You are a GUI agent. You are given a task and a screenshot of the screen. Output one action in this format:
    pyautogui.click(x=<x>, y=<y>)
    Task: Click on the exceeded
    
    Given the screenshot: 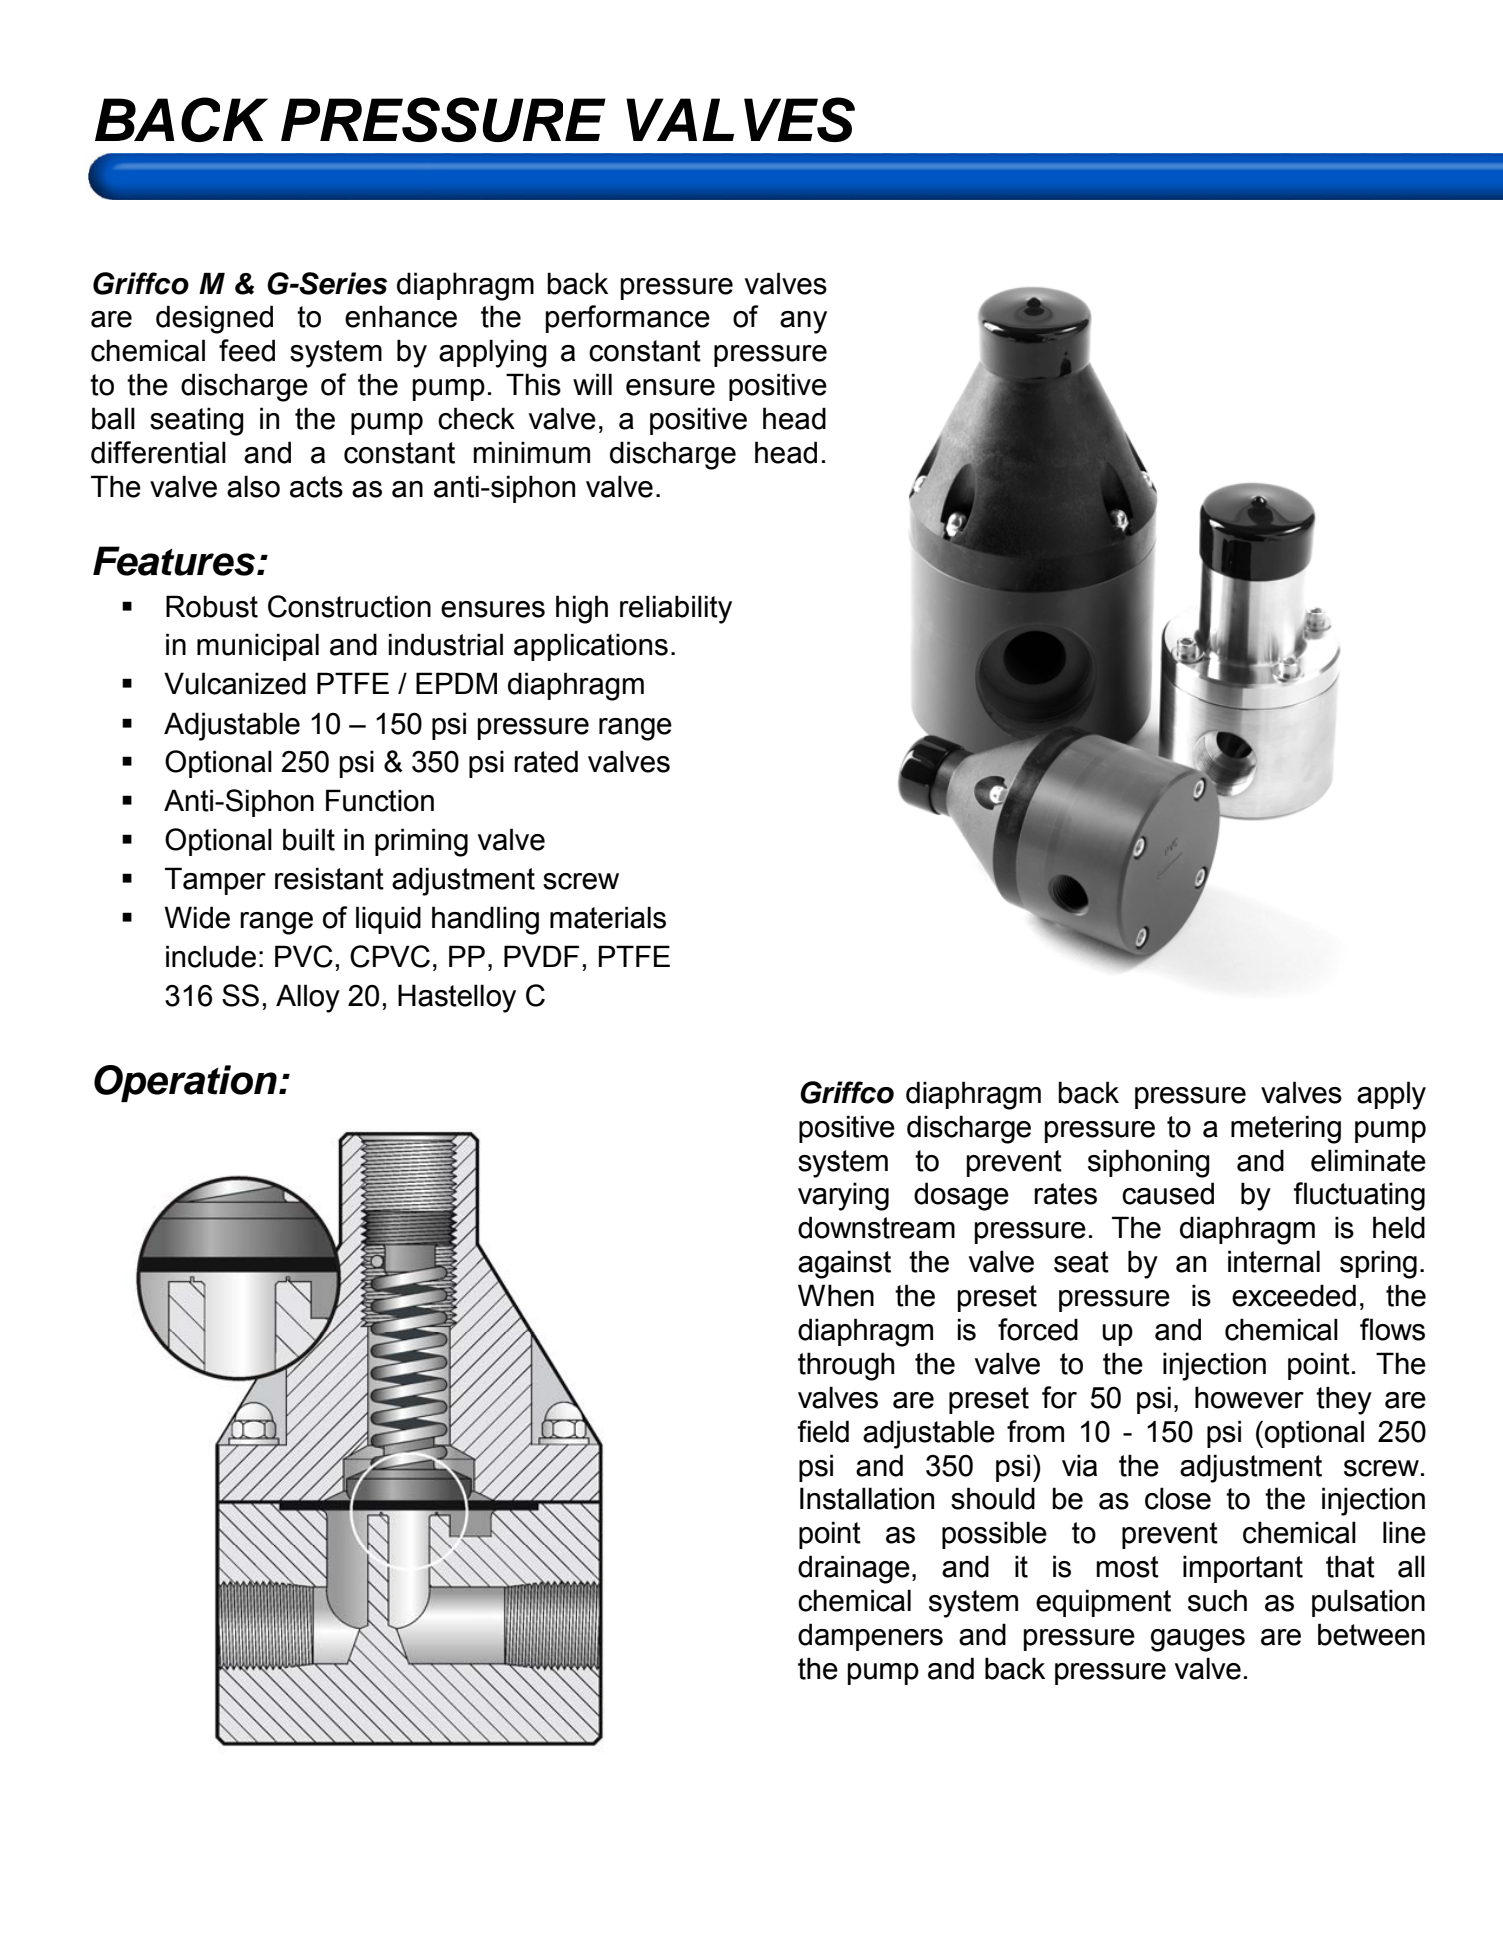 What is the action you would take?
    pyautogui.click(x=1294, y=1295)
